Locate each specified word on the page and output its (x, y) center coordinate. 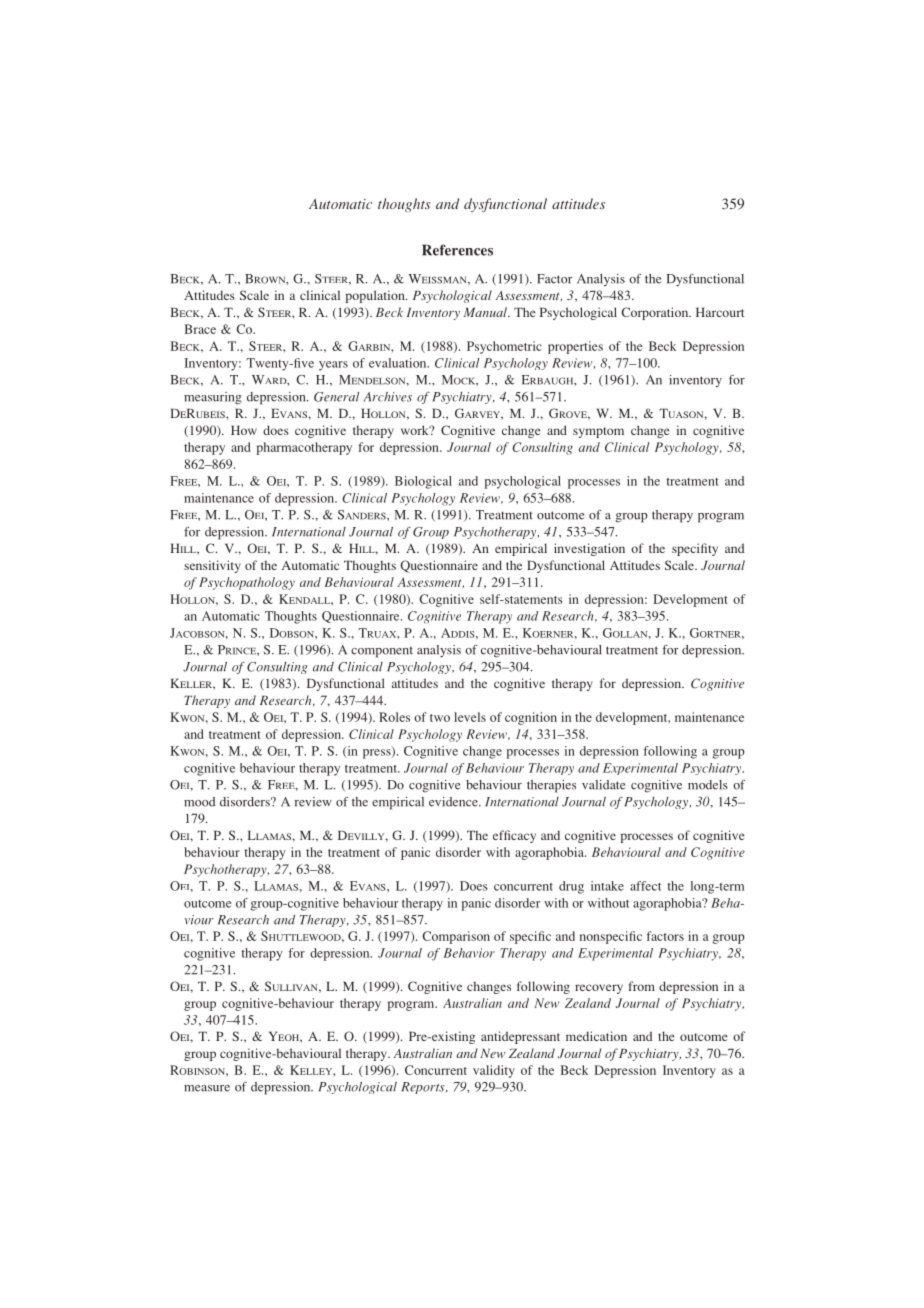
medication (596, 1036)
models (708, 785)
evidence (454, 802)
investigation (589, 549)
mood (199, 802)
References (457, 250)
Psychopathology (247, 583)
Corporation (656, 313)
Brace (200, 329)
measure (207, 1088)
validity (494, 1071)
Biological (423, 482)
